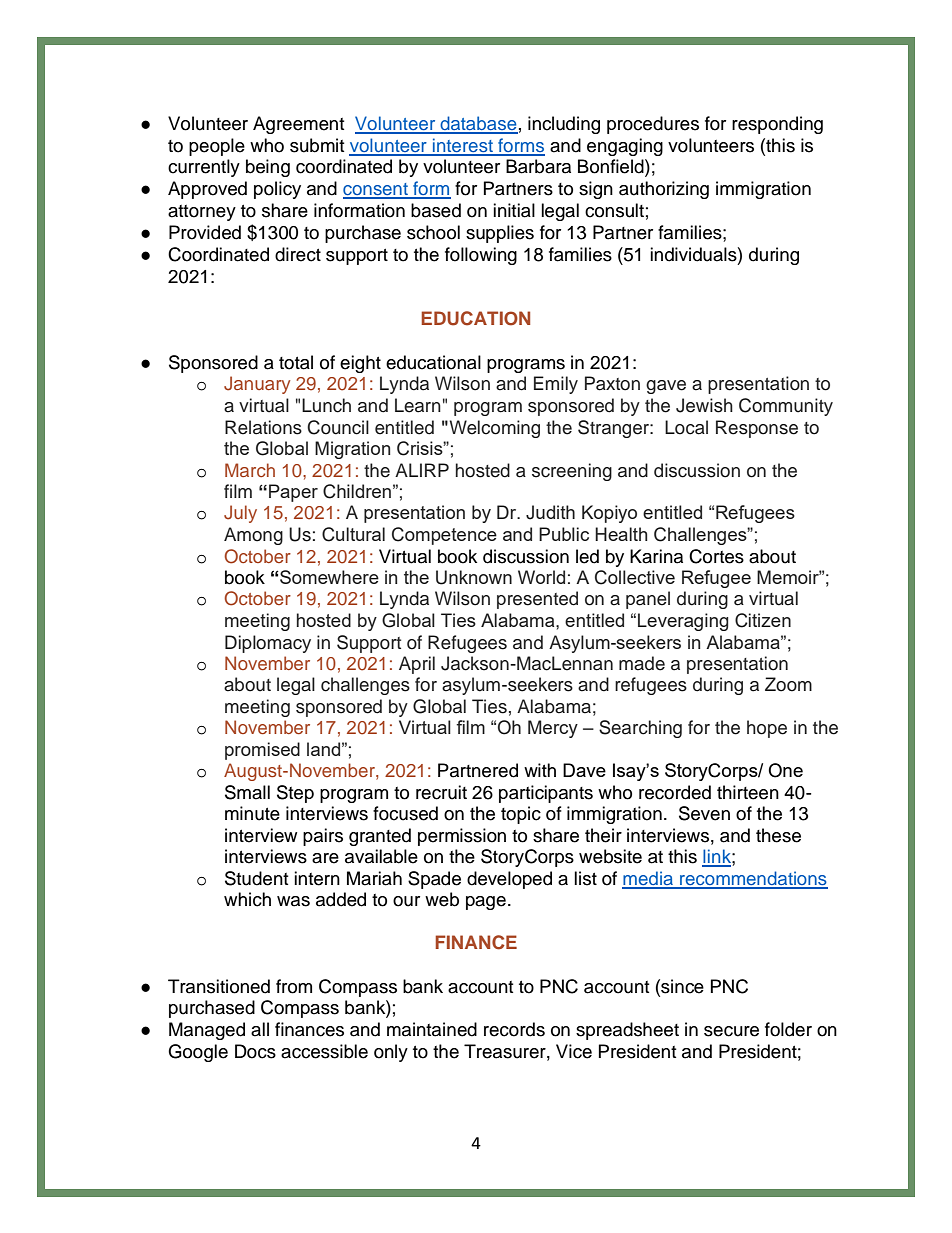  I want to click on Cortes, so click(716, 556).
